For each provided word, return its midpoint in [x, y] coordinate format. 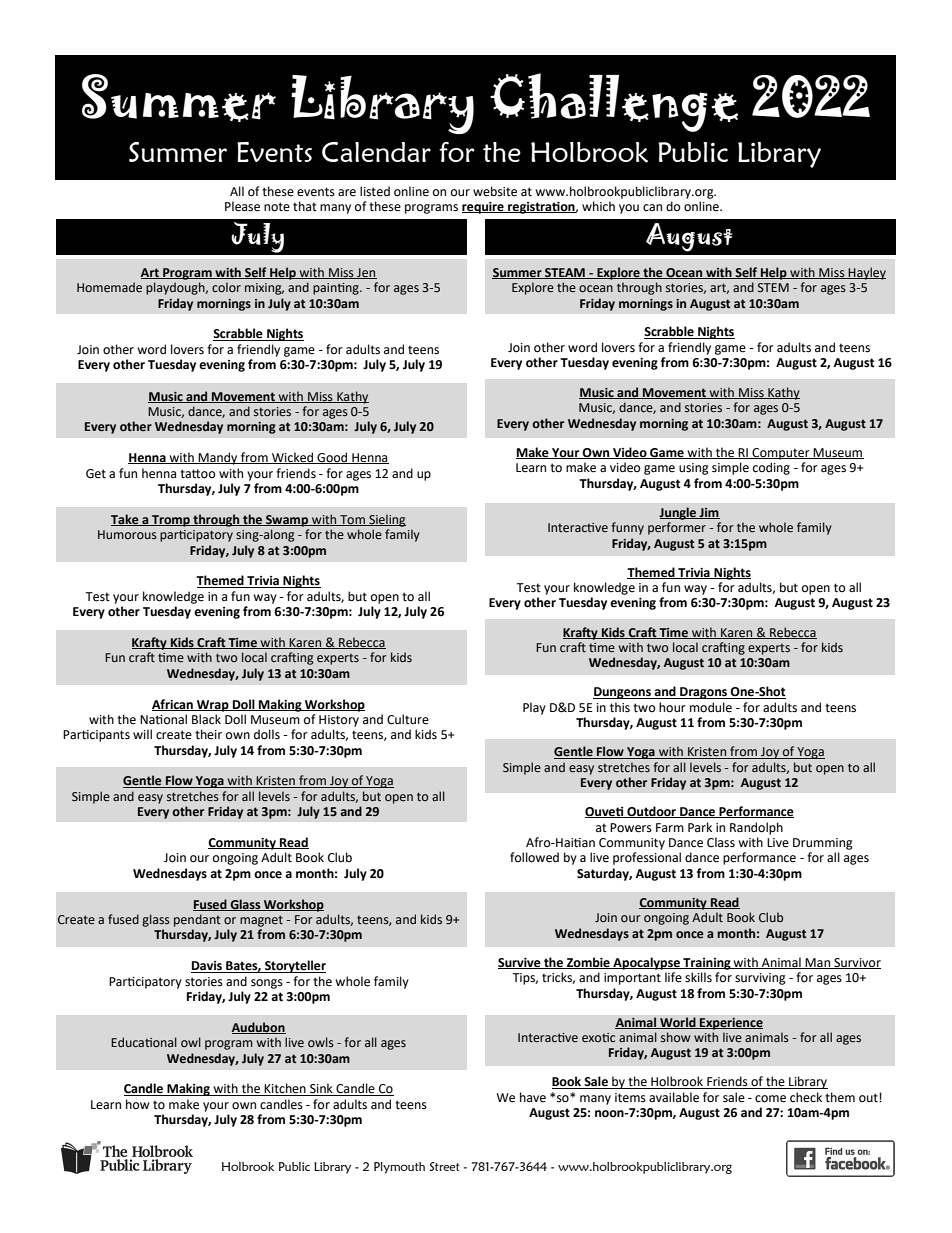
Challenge [614, 102]
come [770, 1099]
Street [445, 1166]
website [495, 191]
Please [242, 206]
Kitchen [285, 1089]
